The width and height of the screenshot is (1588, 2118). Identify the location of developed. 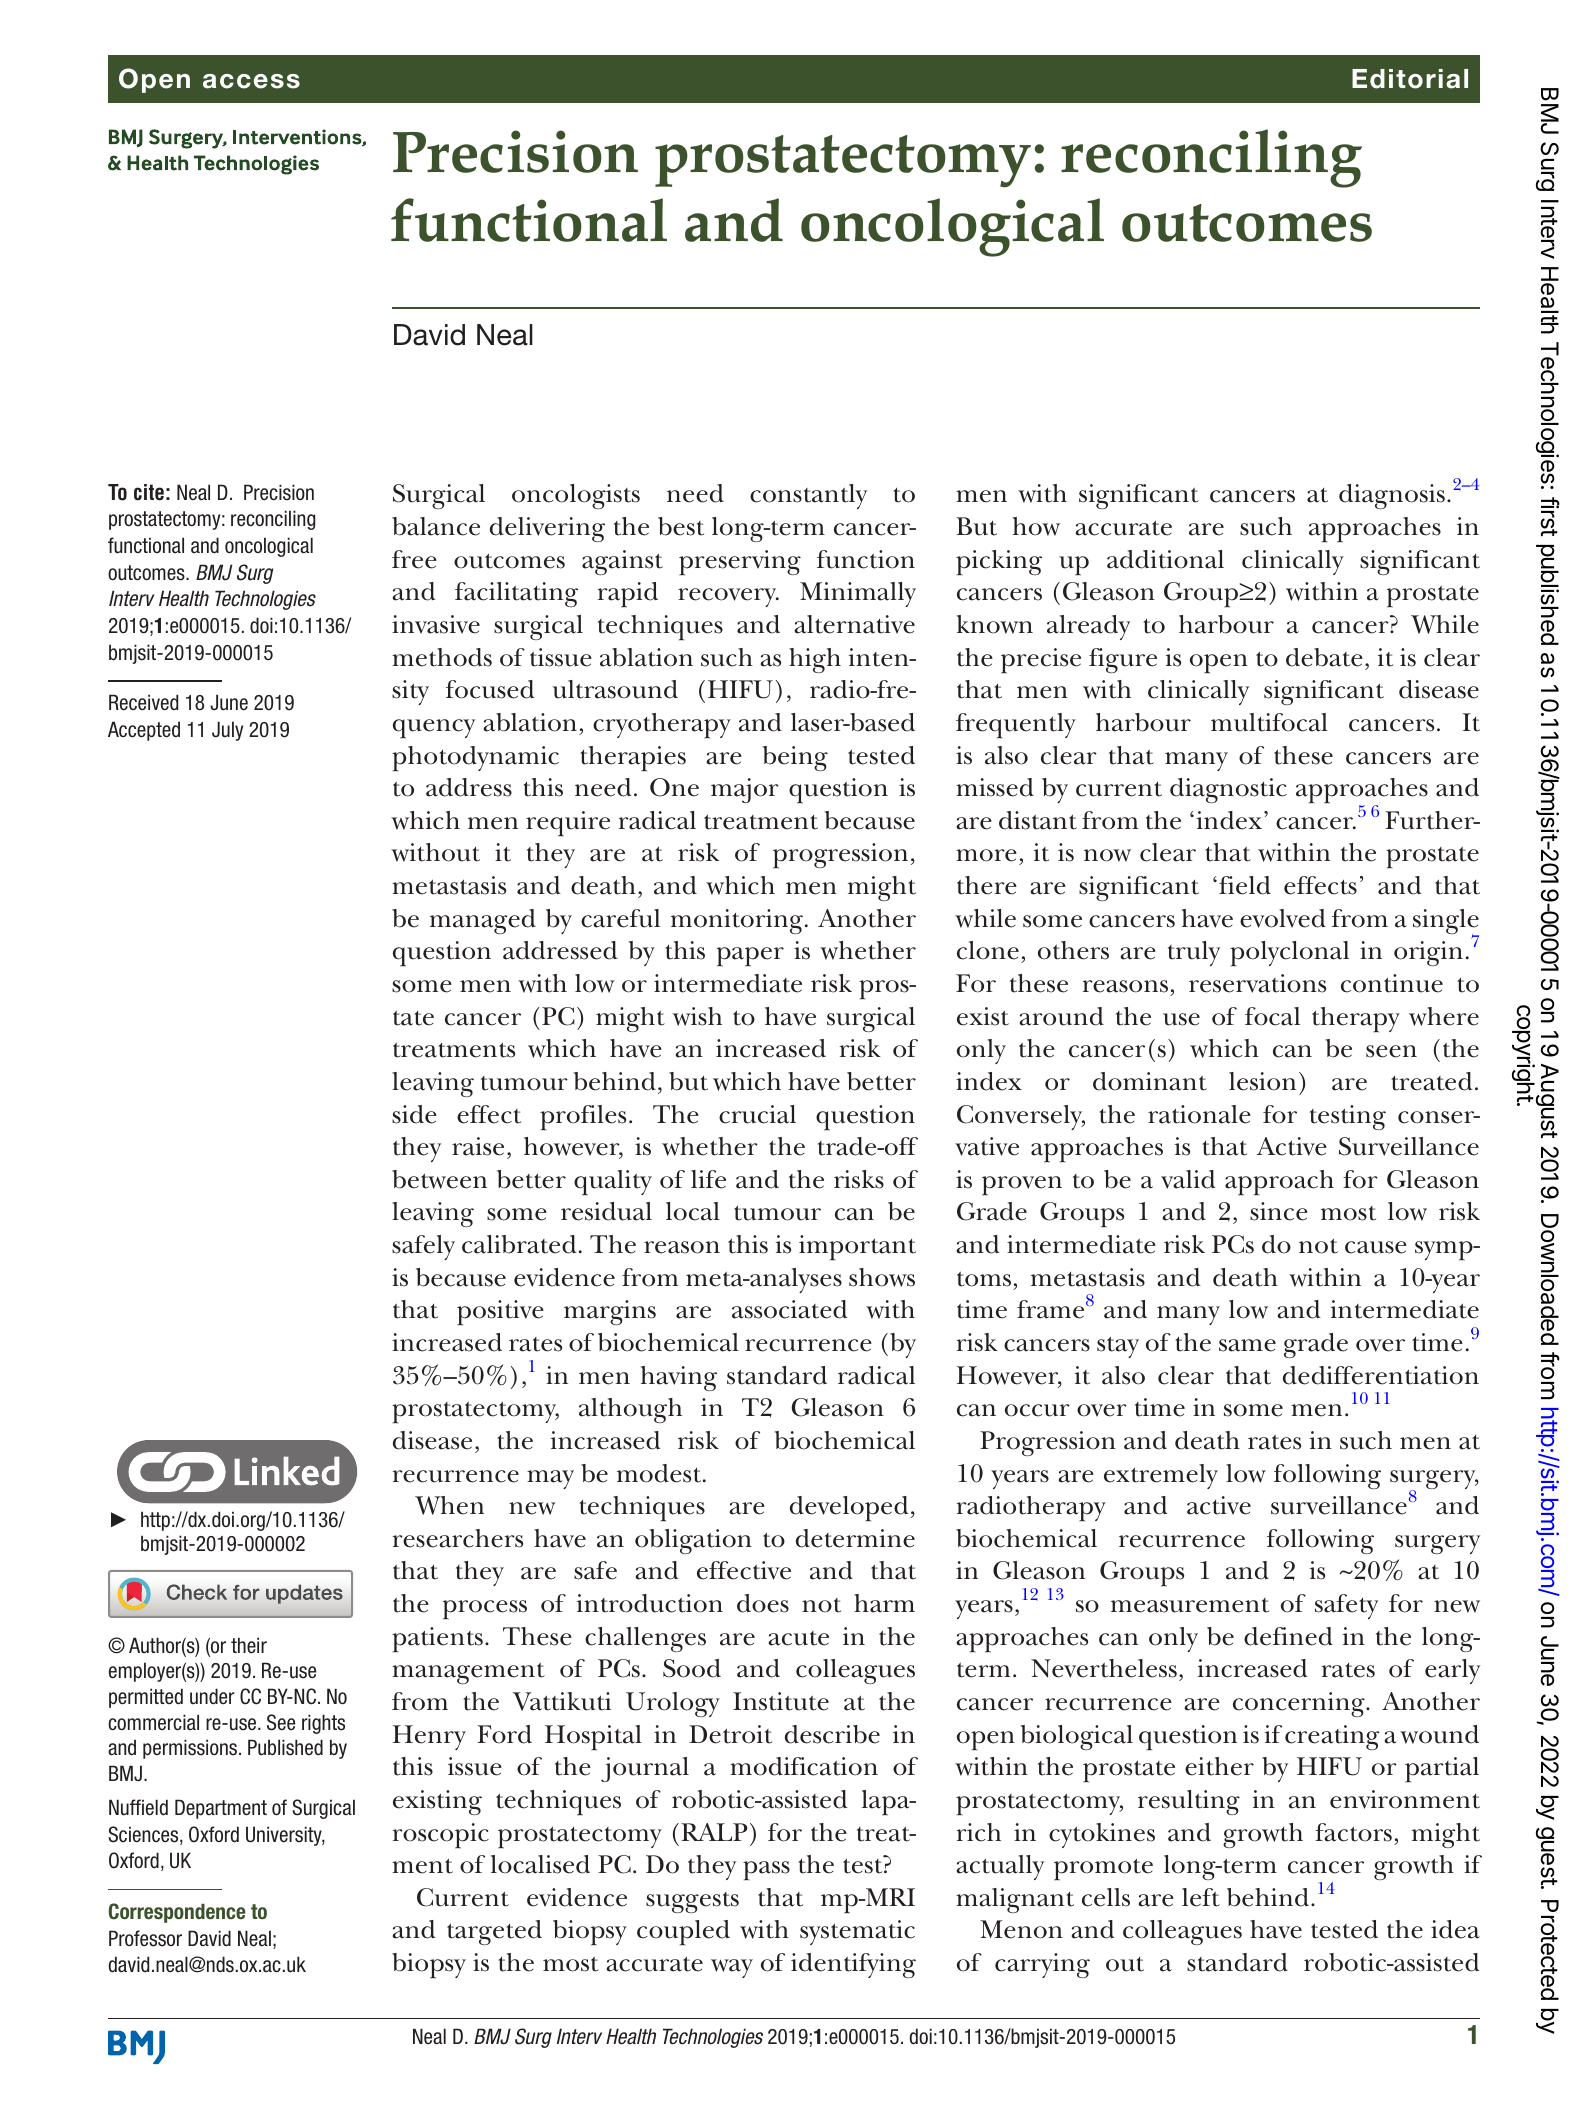
(849, 1509).
